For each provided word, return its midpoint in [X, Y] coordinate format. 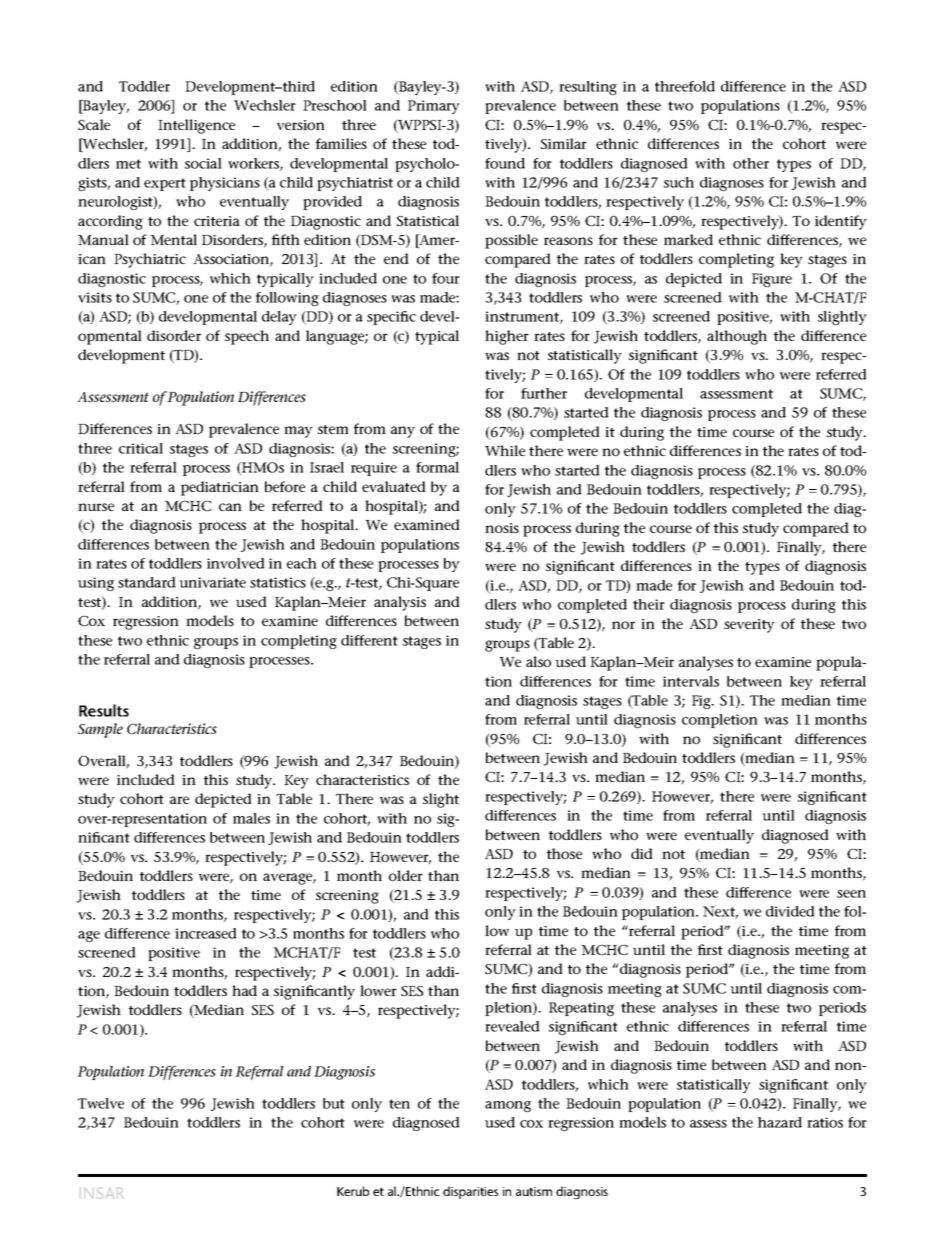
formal [437, 467]
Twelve [101, 1103]
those [564, 853]
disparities [470, 1192]
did [642, 853]
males [251, 818]
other [751, 163]
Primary [434, 107]
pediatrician [220, 488]
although [737, 337]
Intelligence [196, 126]
